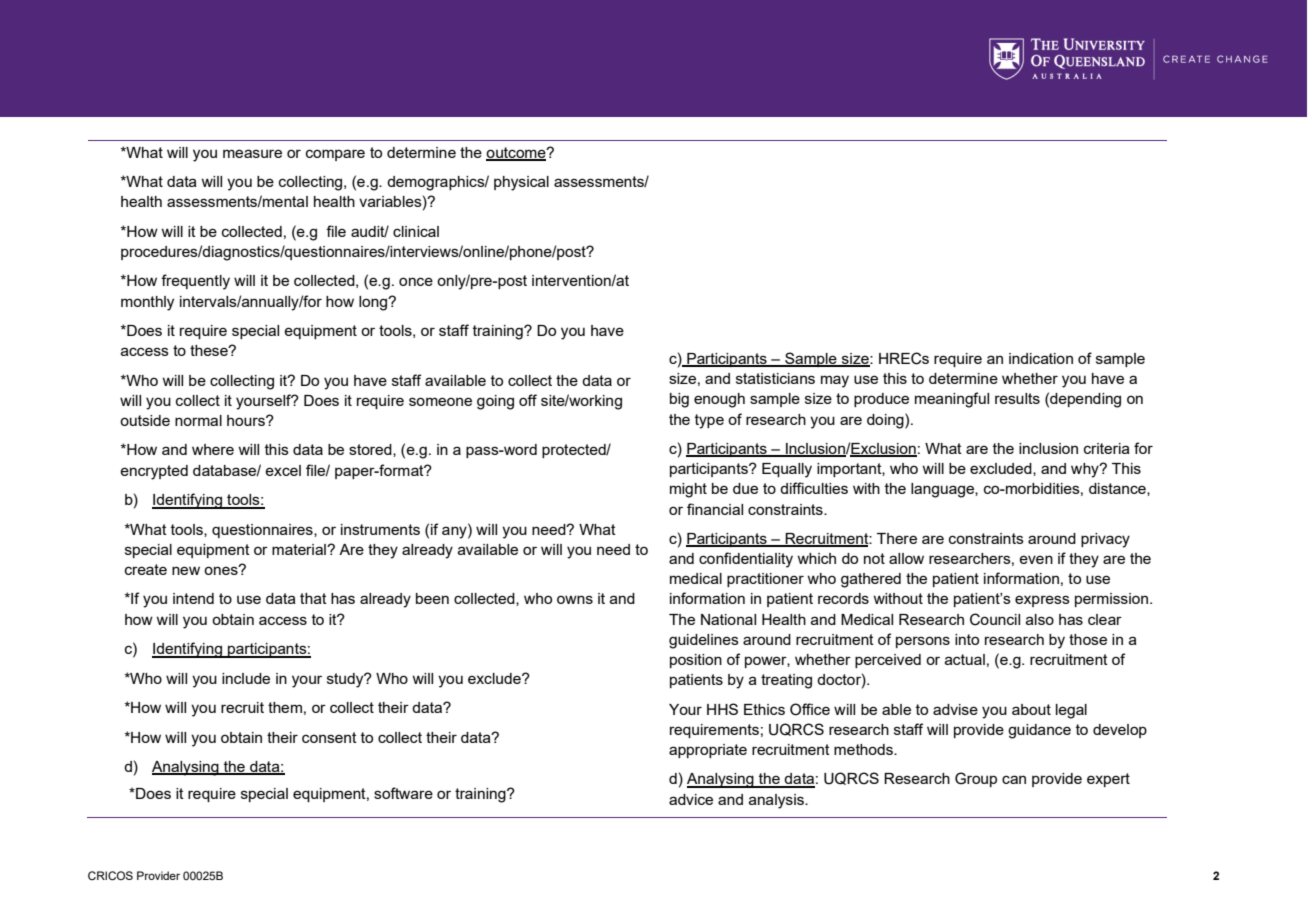  Describe the element at coordinates (704, 641) in the screenshot. I see `guidelines` at that location.
